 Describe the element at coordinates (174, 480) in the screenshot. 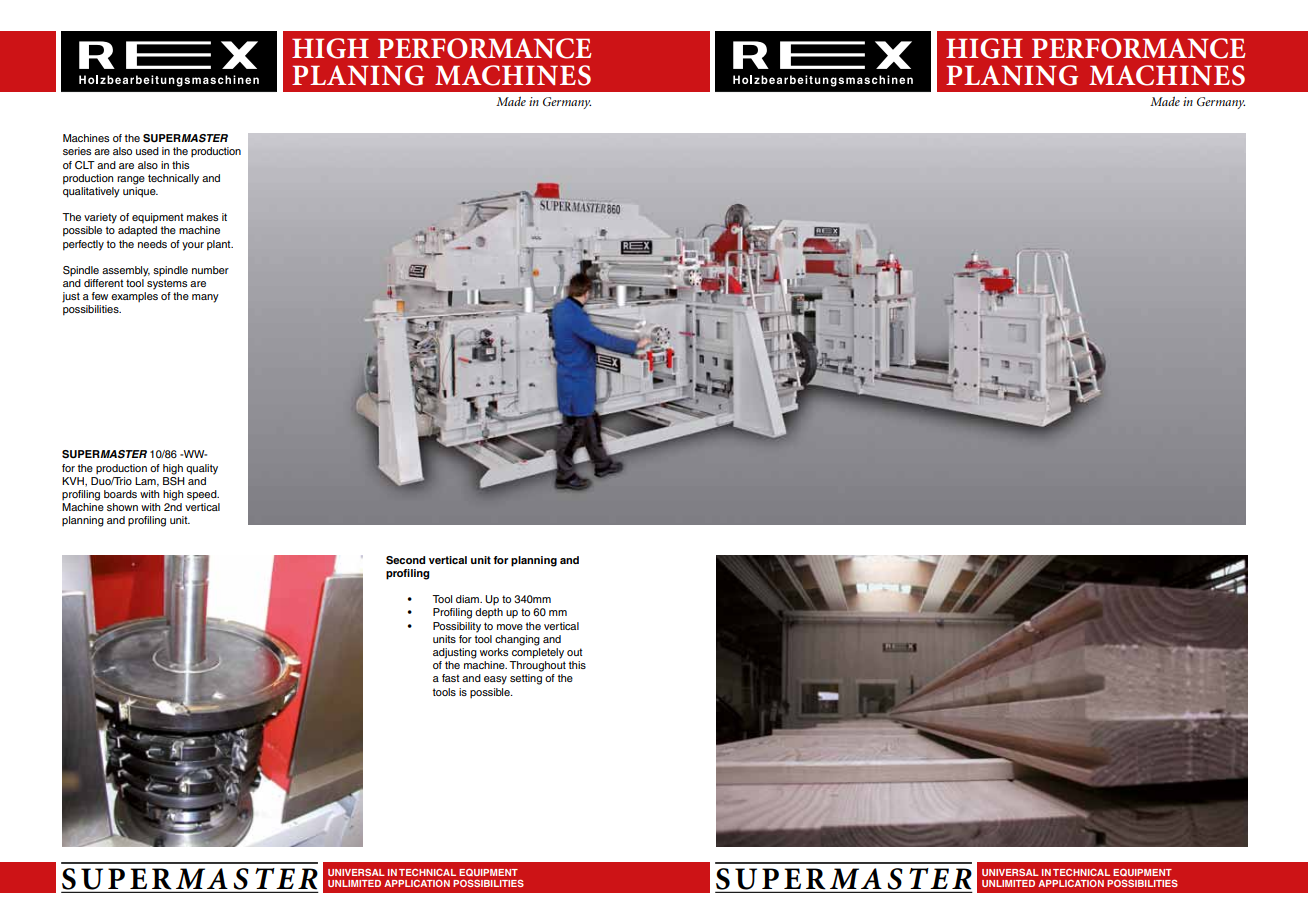

I see `BSH` at that location.
